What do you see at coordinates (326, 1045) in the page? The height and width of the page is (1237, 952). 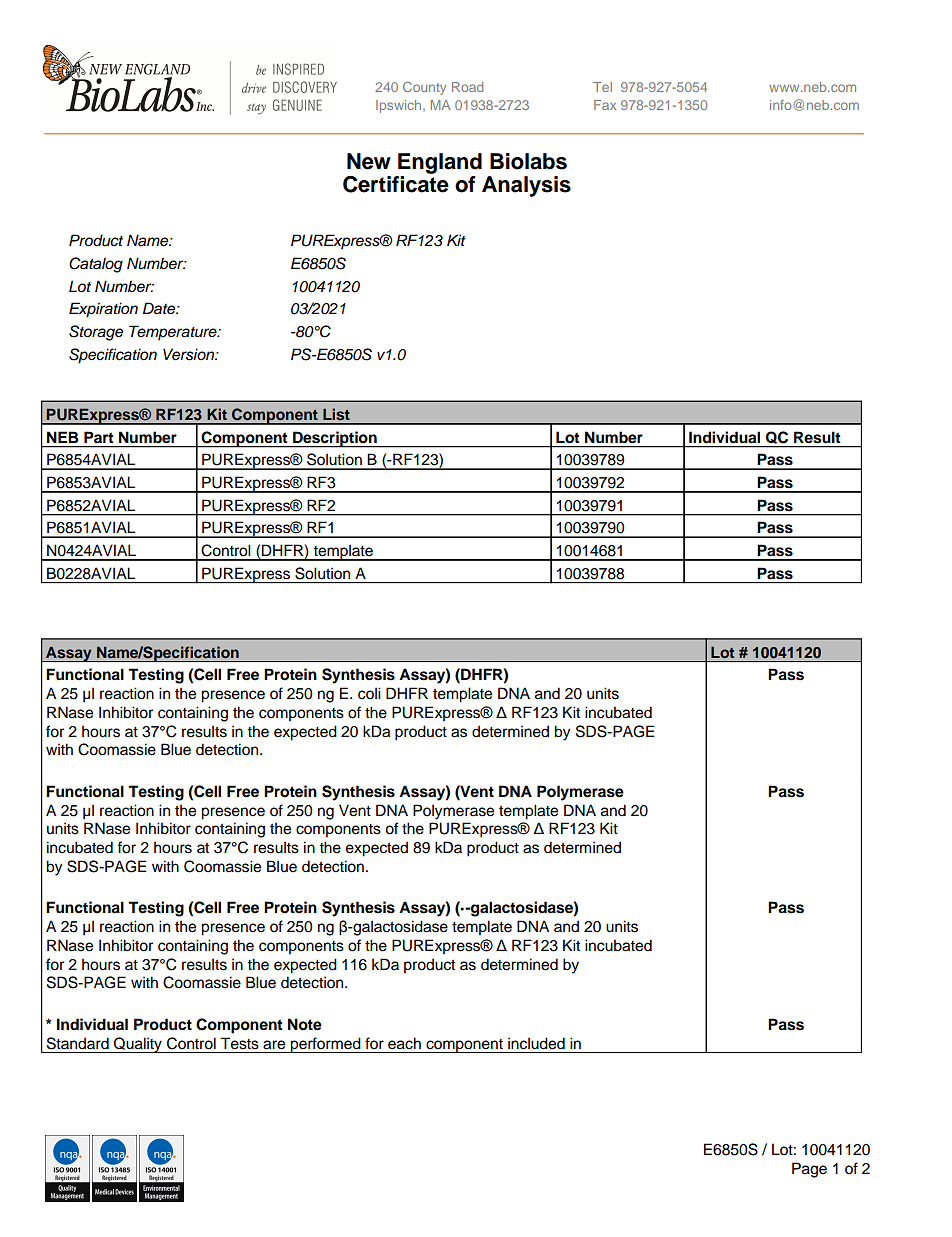 I see `performed` at bounding box center [326, 1045].
